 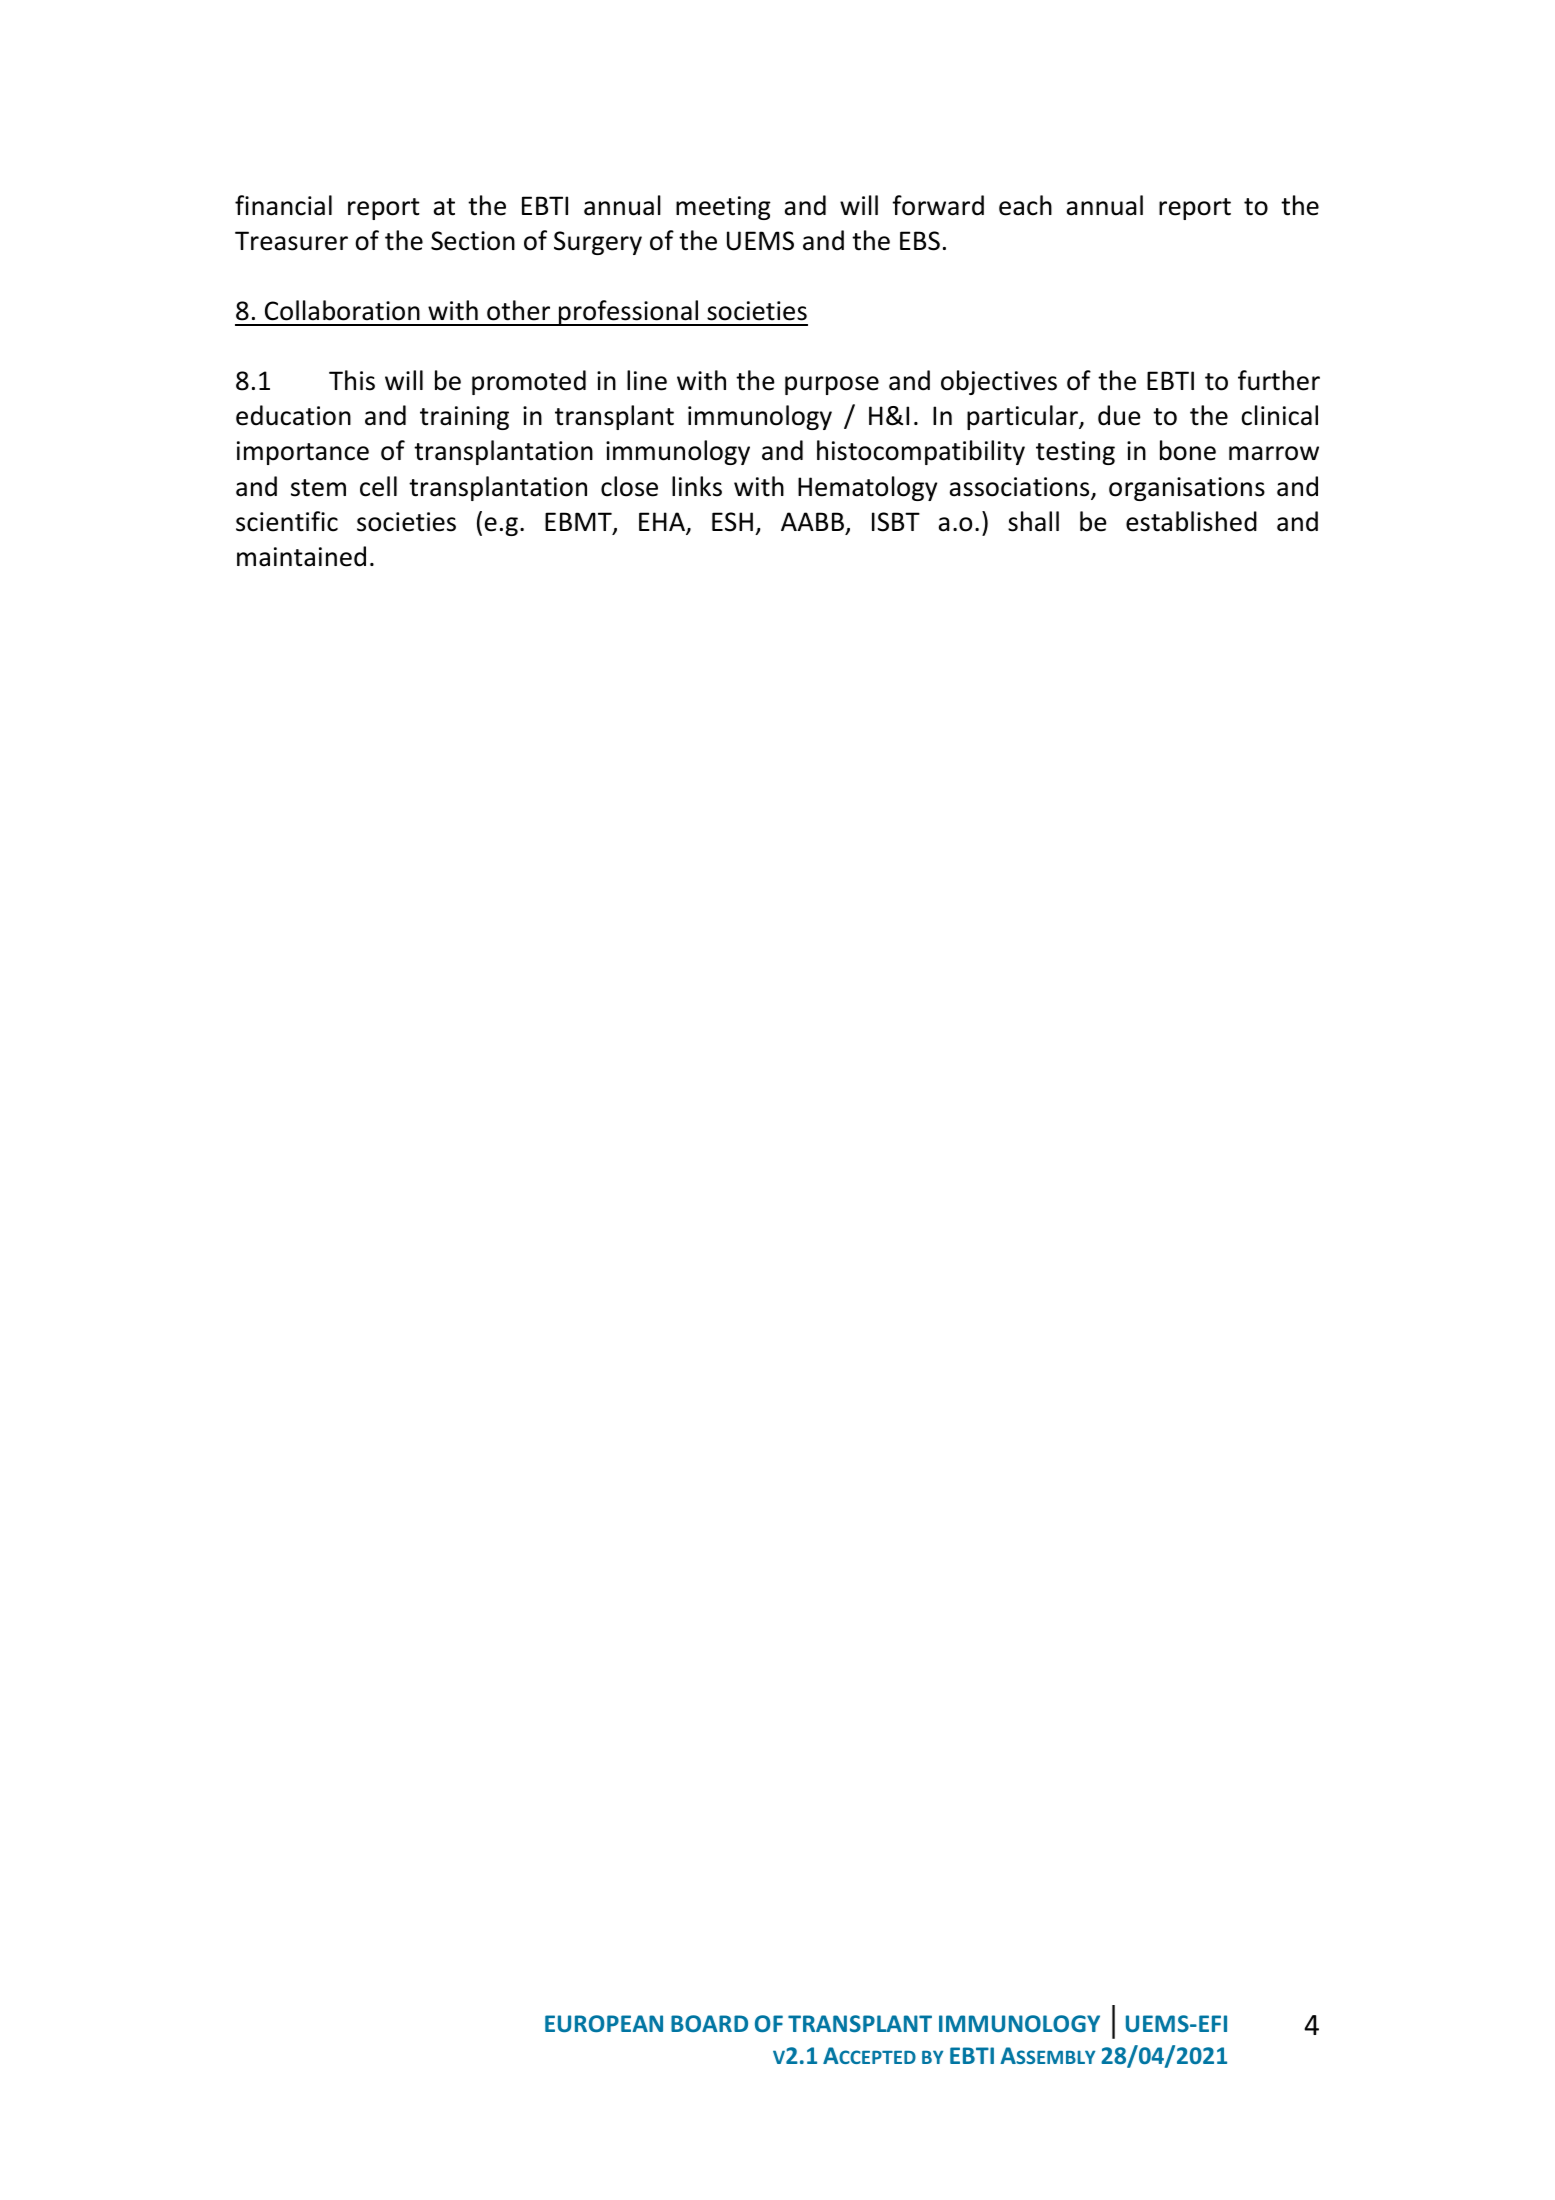 I want to click on associations, so click(x=1021, y=488).
